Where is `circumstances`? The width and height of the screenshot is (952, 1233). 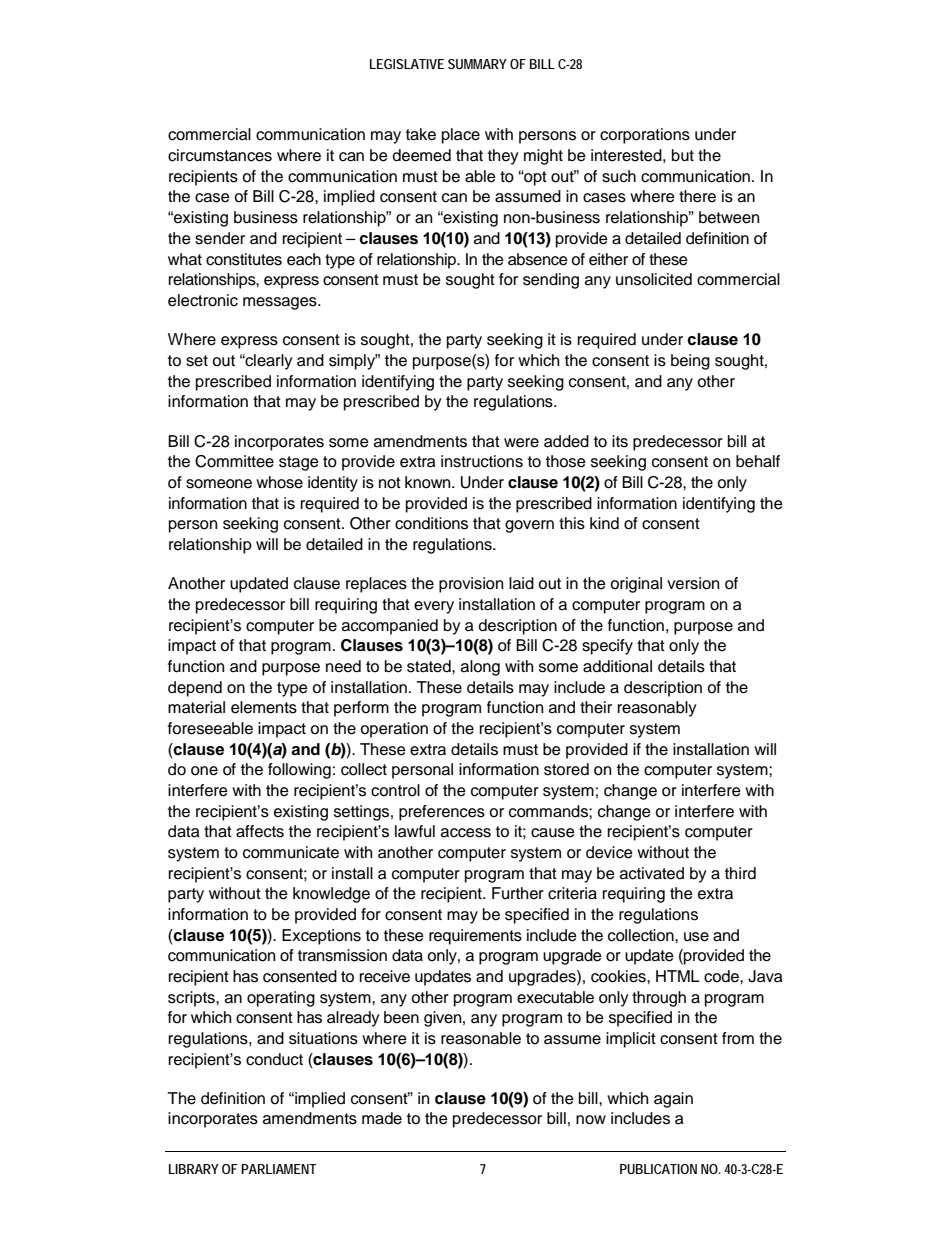 circumstances is located at coordinates (220, 155).
